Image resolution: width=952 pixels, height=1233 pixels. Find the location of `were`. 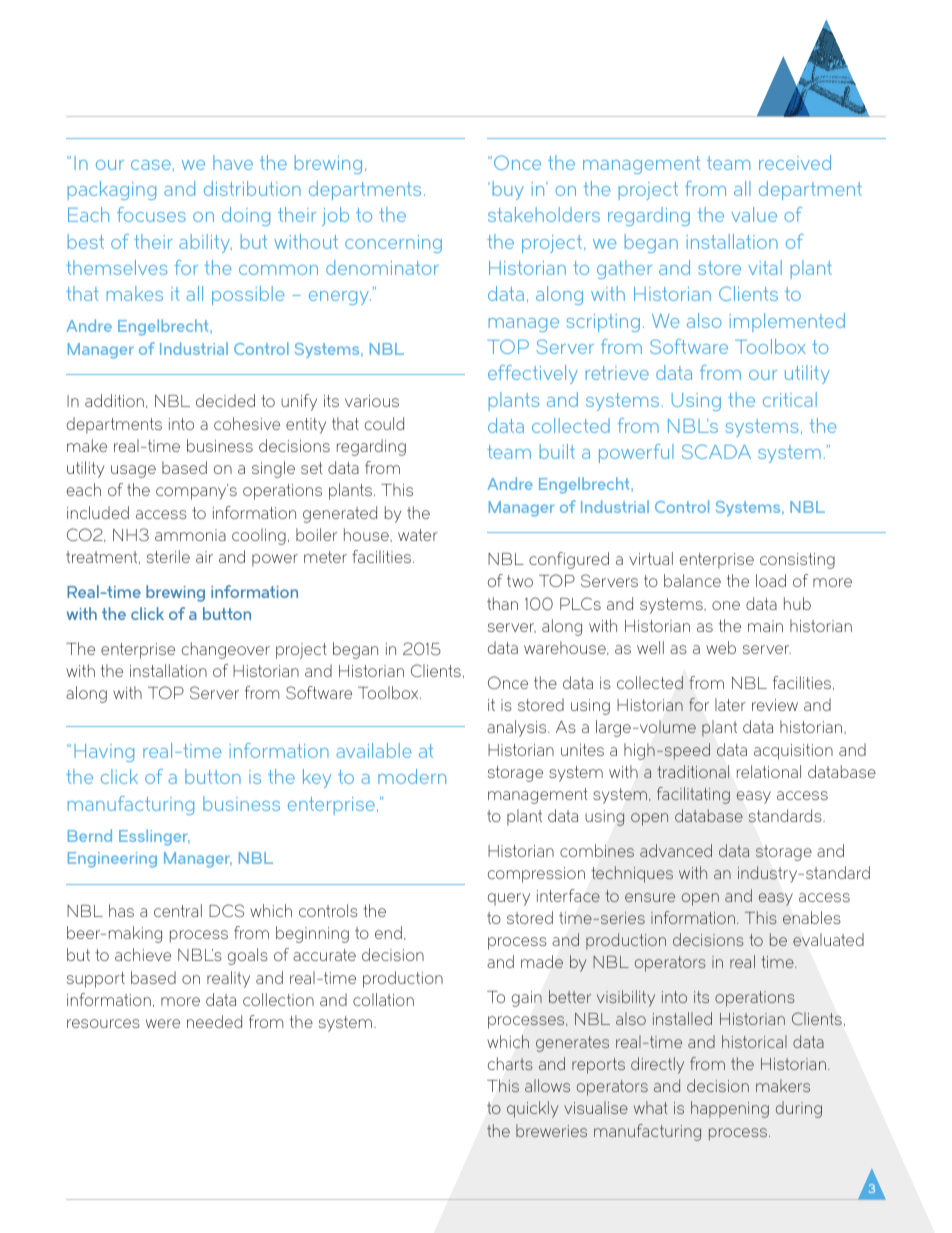

were is located at coordinates (163, 1023).
